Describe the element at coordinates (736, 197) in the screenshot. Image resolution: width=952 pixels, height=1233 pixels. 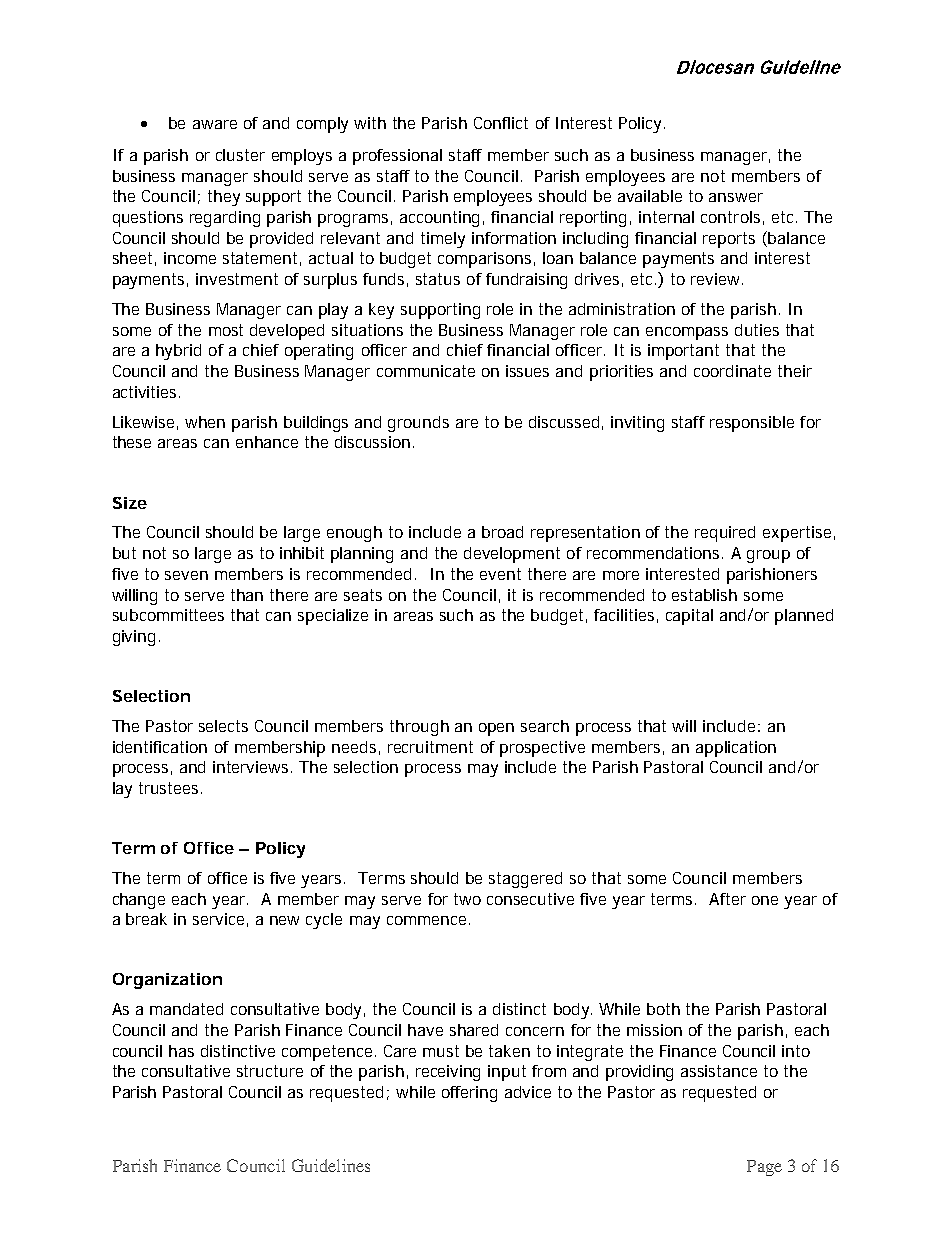
I see `answer` at that location.
